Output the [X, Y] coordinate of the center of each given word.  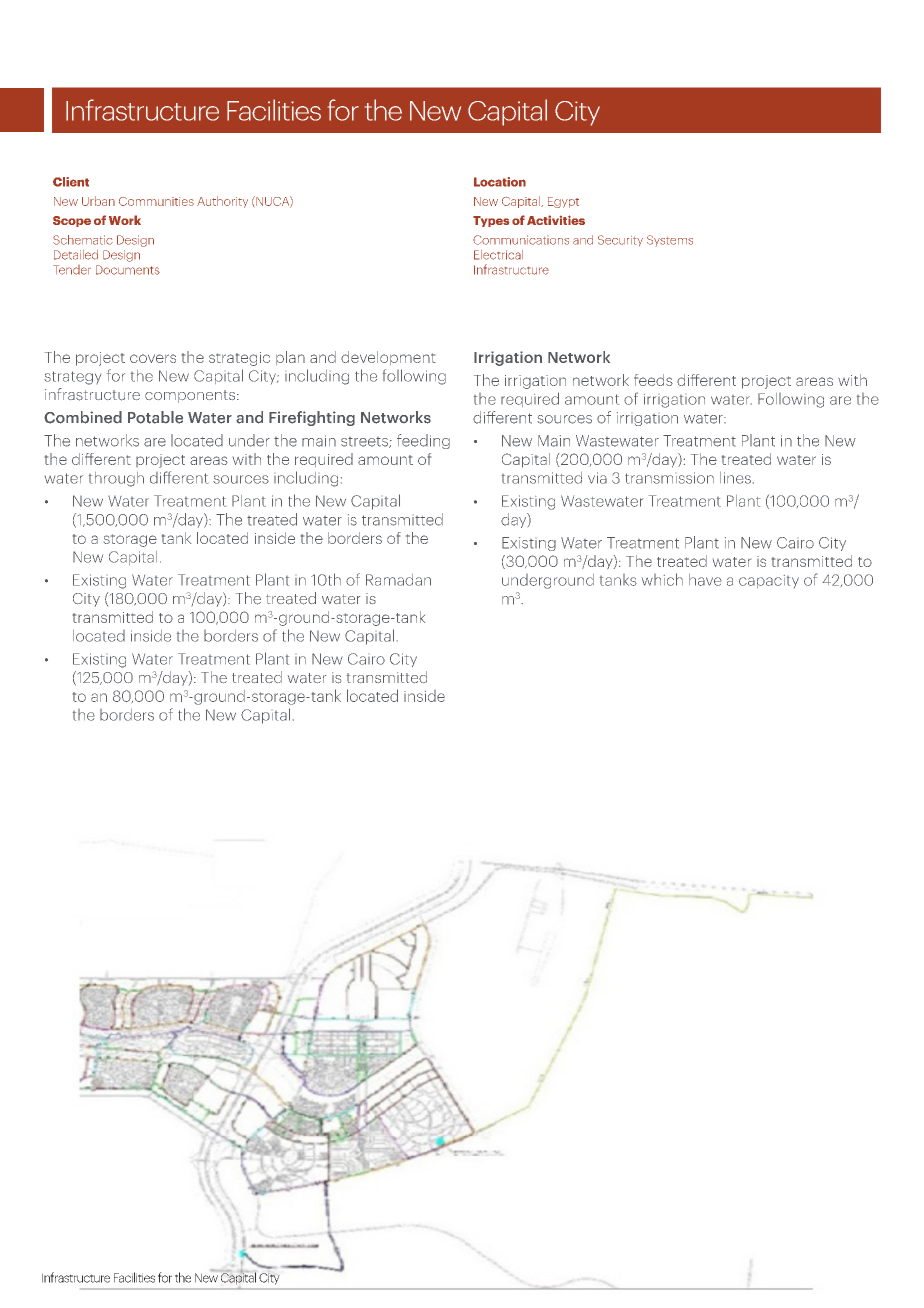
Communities [156, 201]
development [388, 358]
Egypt [563, 202]
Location [500, 182]
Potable [155, 417]
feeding [423, 441]
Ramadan [398, 580]
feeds [653, 380]
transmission [669, 478]
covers [153, 358]
